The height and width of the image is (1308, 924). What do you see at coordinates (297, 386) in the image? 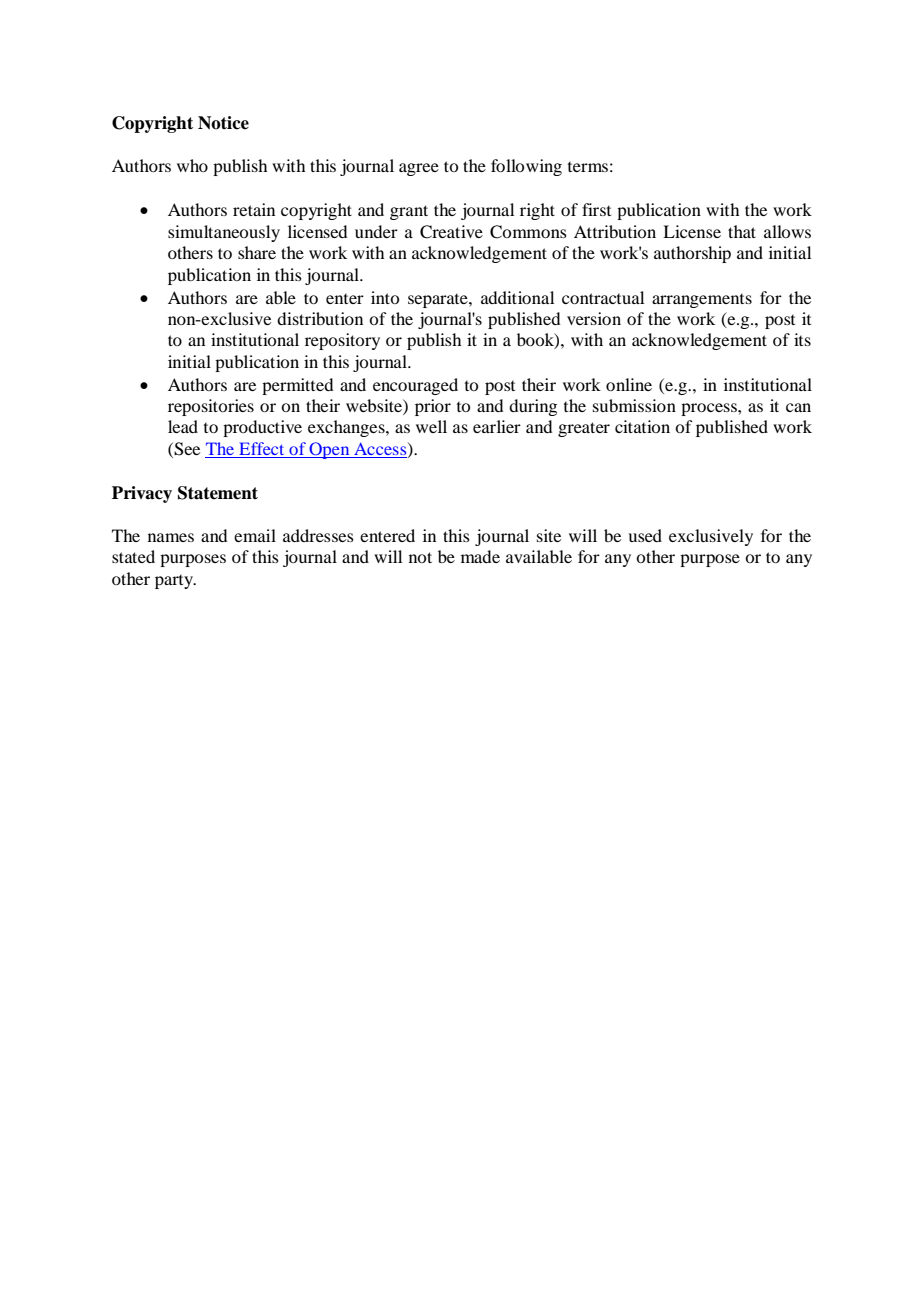
I see `permitted` at bounding box center [297, 386].
